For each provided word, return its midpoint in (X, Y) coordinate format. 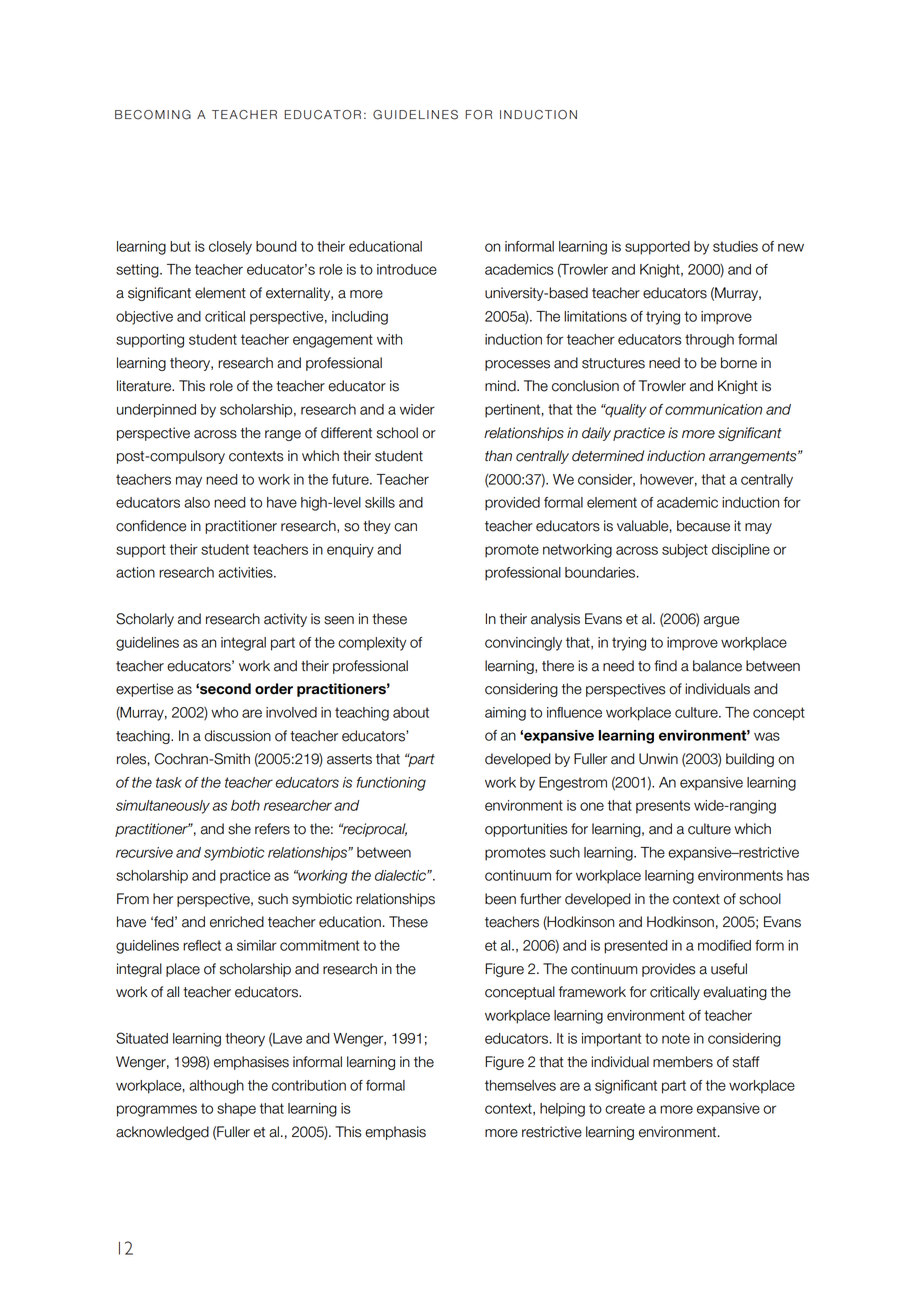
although (216, 1087)
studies (735, 246)
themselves (520, 1085)
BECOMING (153, 115)
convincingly (523, 644)
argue (721, 621)
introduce (407, 269)
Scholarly (145, 620)
